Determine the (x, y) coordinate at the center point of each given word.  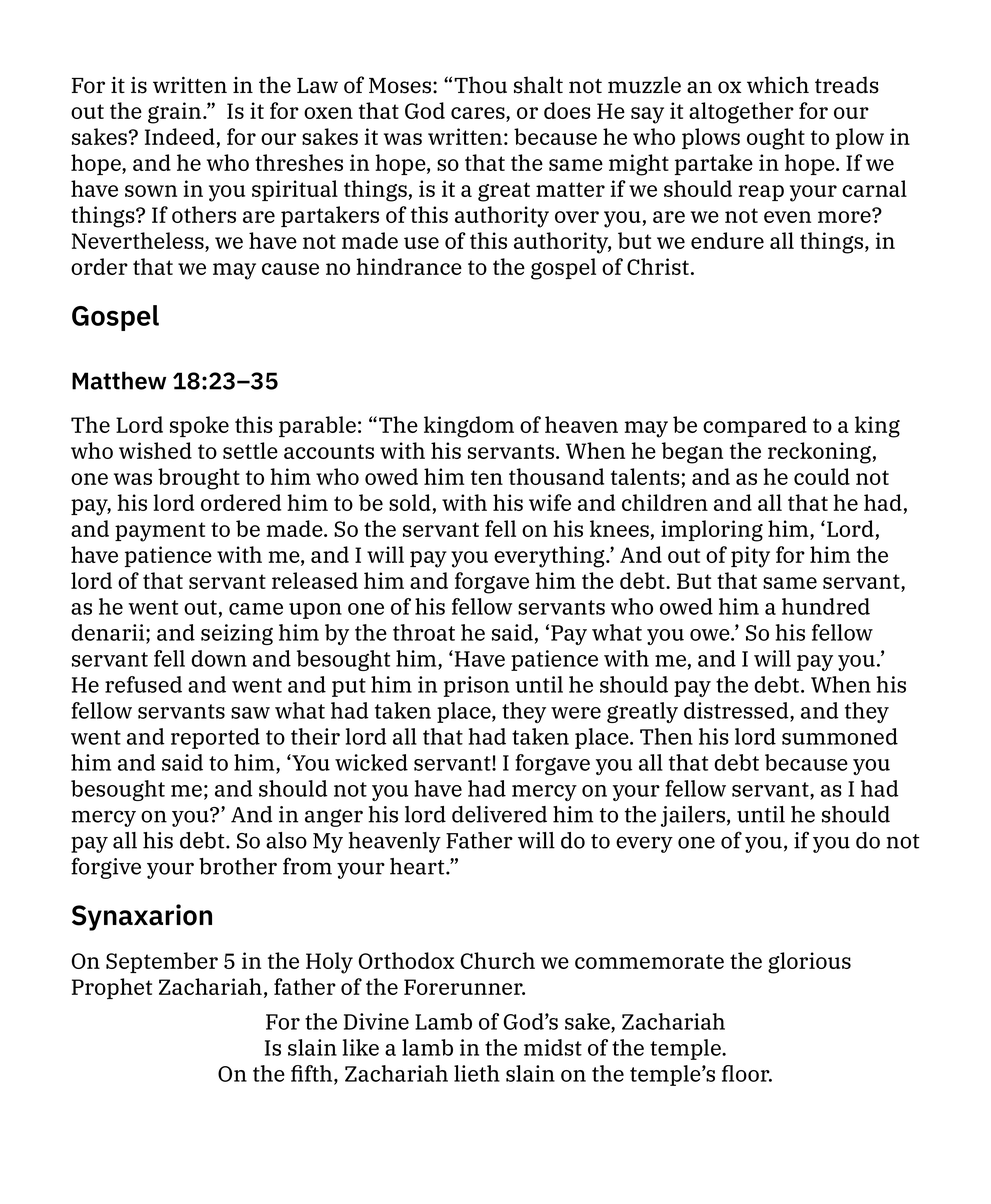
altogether (741, 113)
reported (215, 738)
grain (176, 113)
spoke (199, 426)
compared (755, 426)
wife (550, 502)
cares (479, 114)
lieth (477, 1073)
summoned (840, 736)
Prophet (112, 988)
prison (476, 686)
